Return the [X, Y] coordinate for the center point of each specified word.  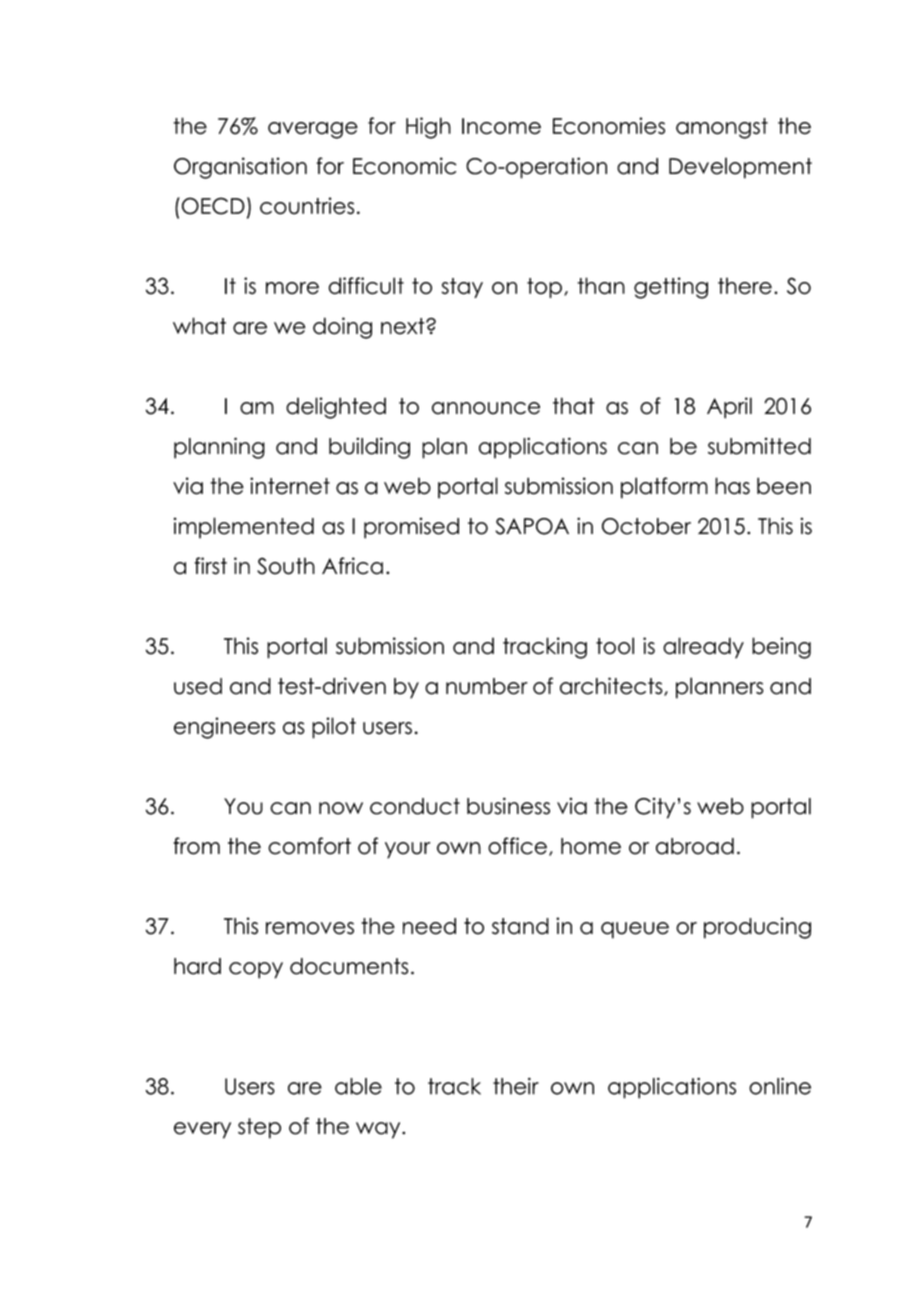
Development [740, 168]
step [259, 1128]
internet [290, 486]
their [516, 1086]
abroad [695, 846]
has [732, 486]
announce [486, 408]
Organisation [240, 168]
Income [501, 126]
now [341, 808]
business [508, 806]
